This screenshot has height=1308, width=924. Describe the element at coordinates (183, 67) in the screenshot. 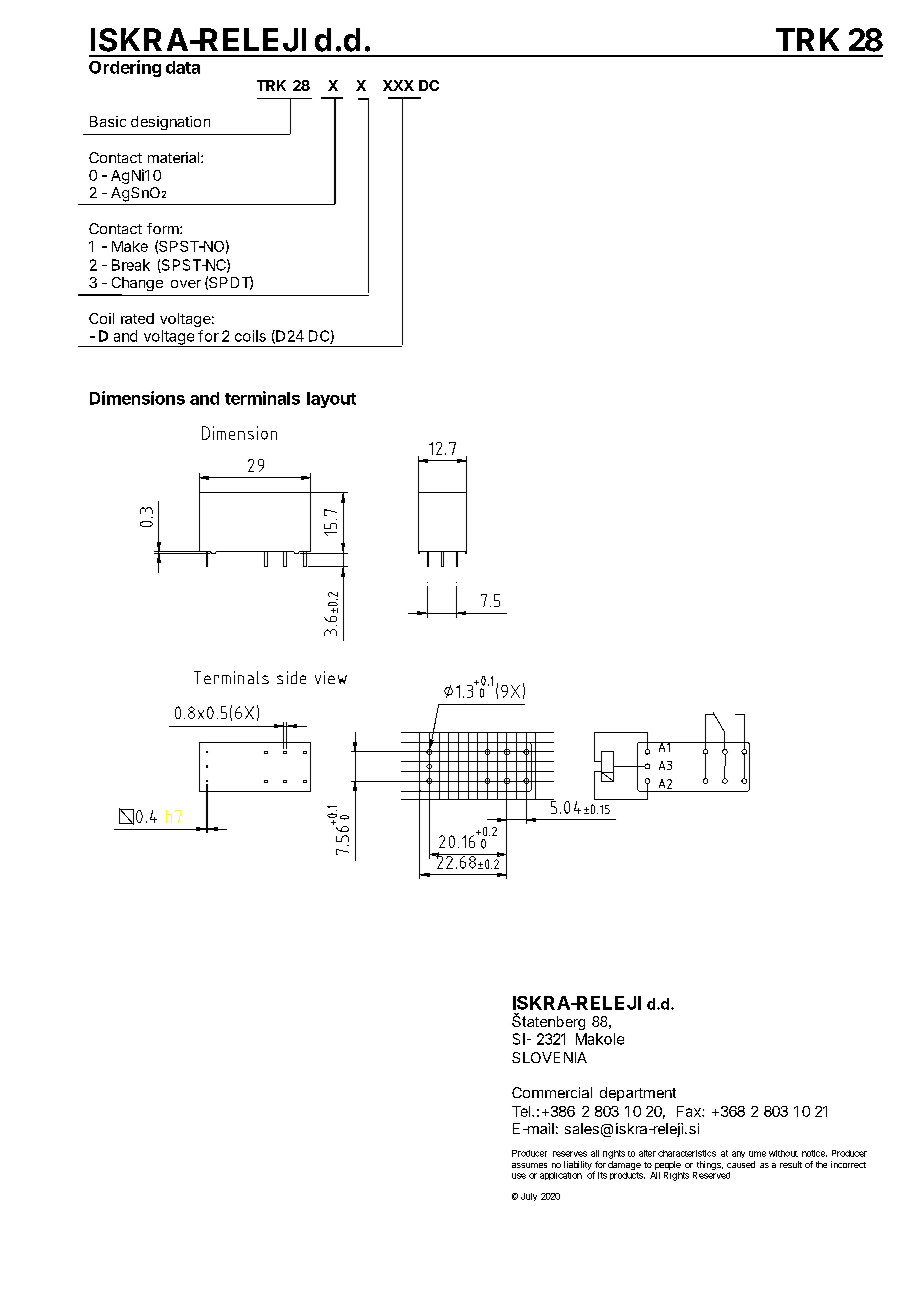

I see `data` at that location.
